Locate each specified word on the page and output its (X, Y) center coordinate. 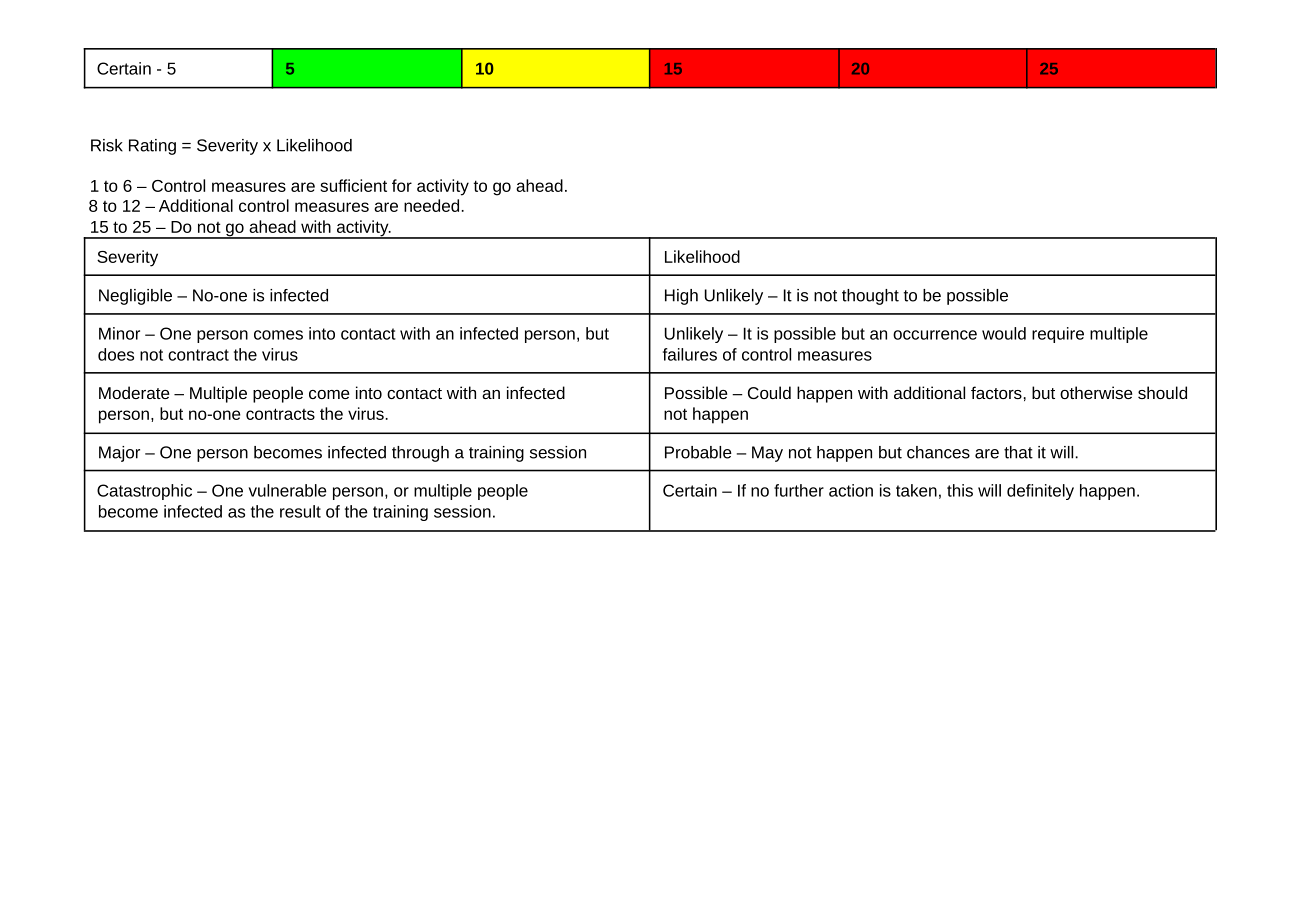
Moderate (134, 392)
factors (996, 392)
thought (870, 297)
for (402, 185)
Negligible (135, 297)
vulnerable (288, 490)
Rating (152, 147)
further (799, 490)
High (681, 297)
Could (769, 392)
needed (431, 205)
